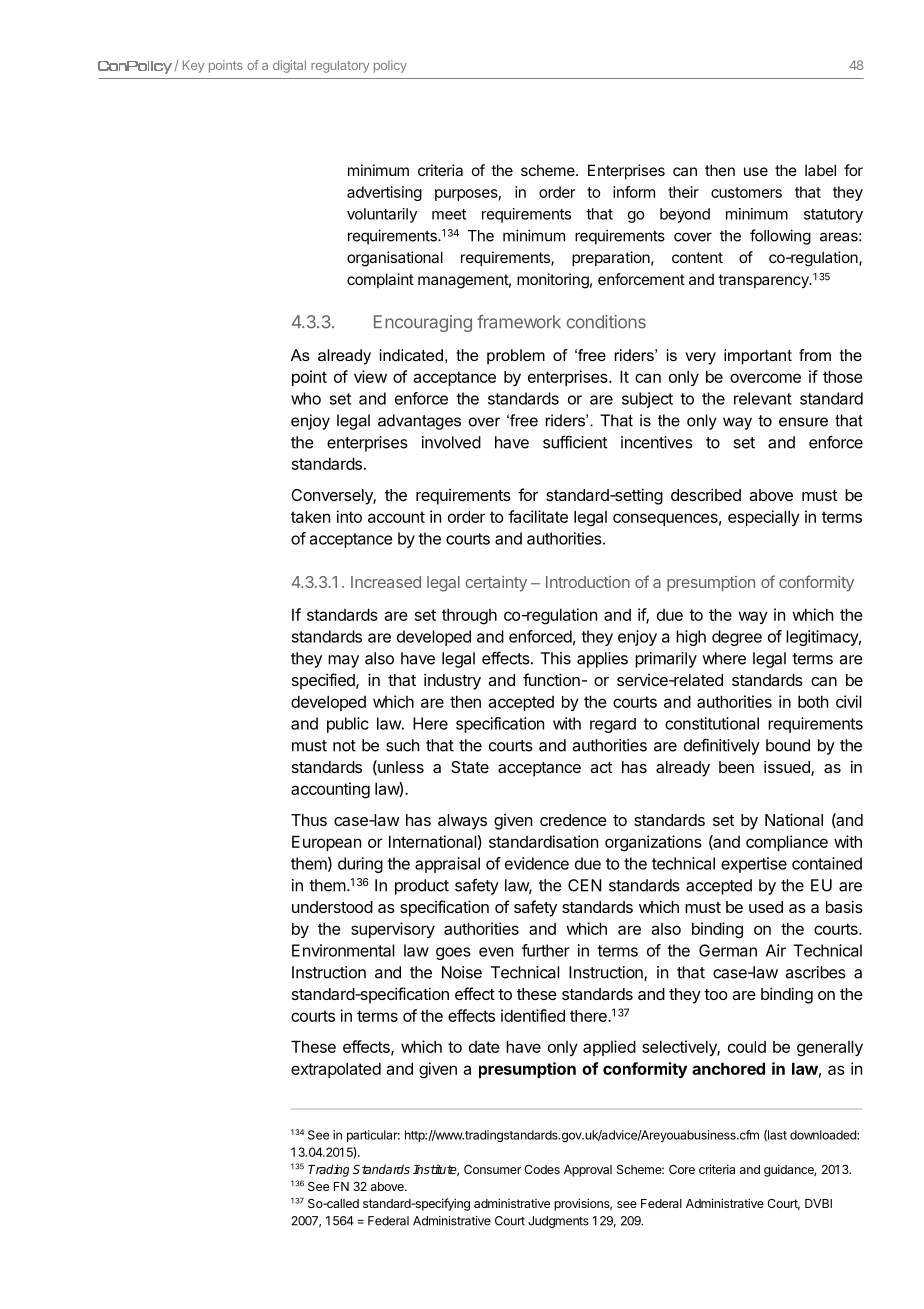 Image resolution: width=924 pixels, height=1309 pixels. I want to click on understood, so click(332, 907).
